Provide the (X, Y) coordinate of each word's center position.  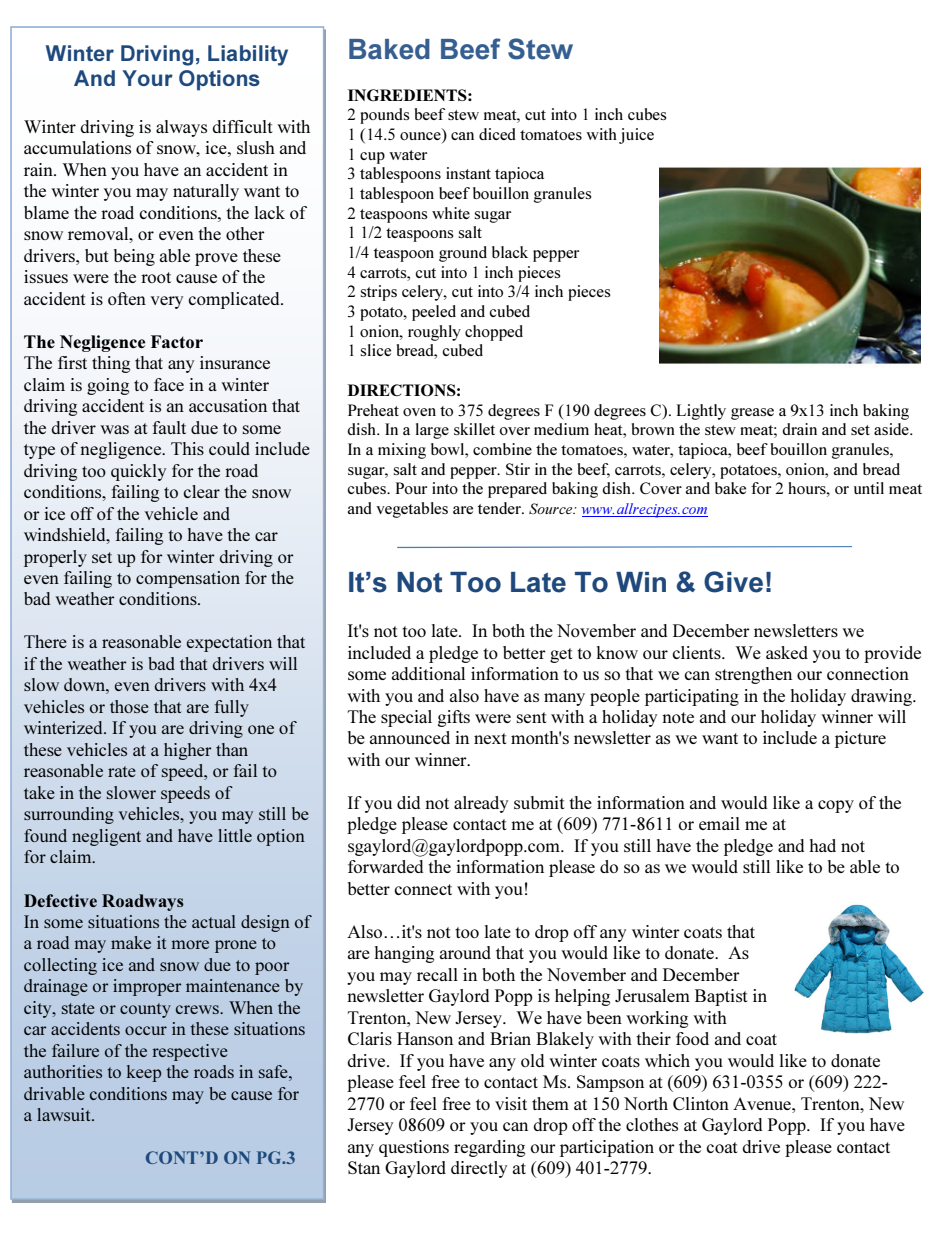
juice (636, 136)
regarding (489, 1148)
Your (147, 78)
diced (497, 134)
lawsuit (65, 1114)
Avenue (763, 1103)
